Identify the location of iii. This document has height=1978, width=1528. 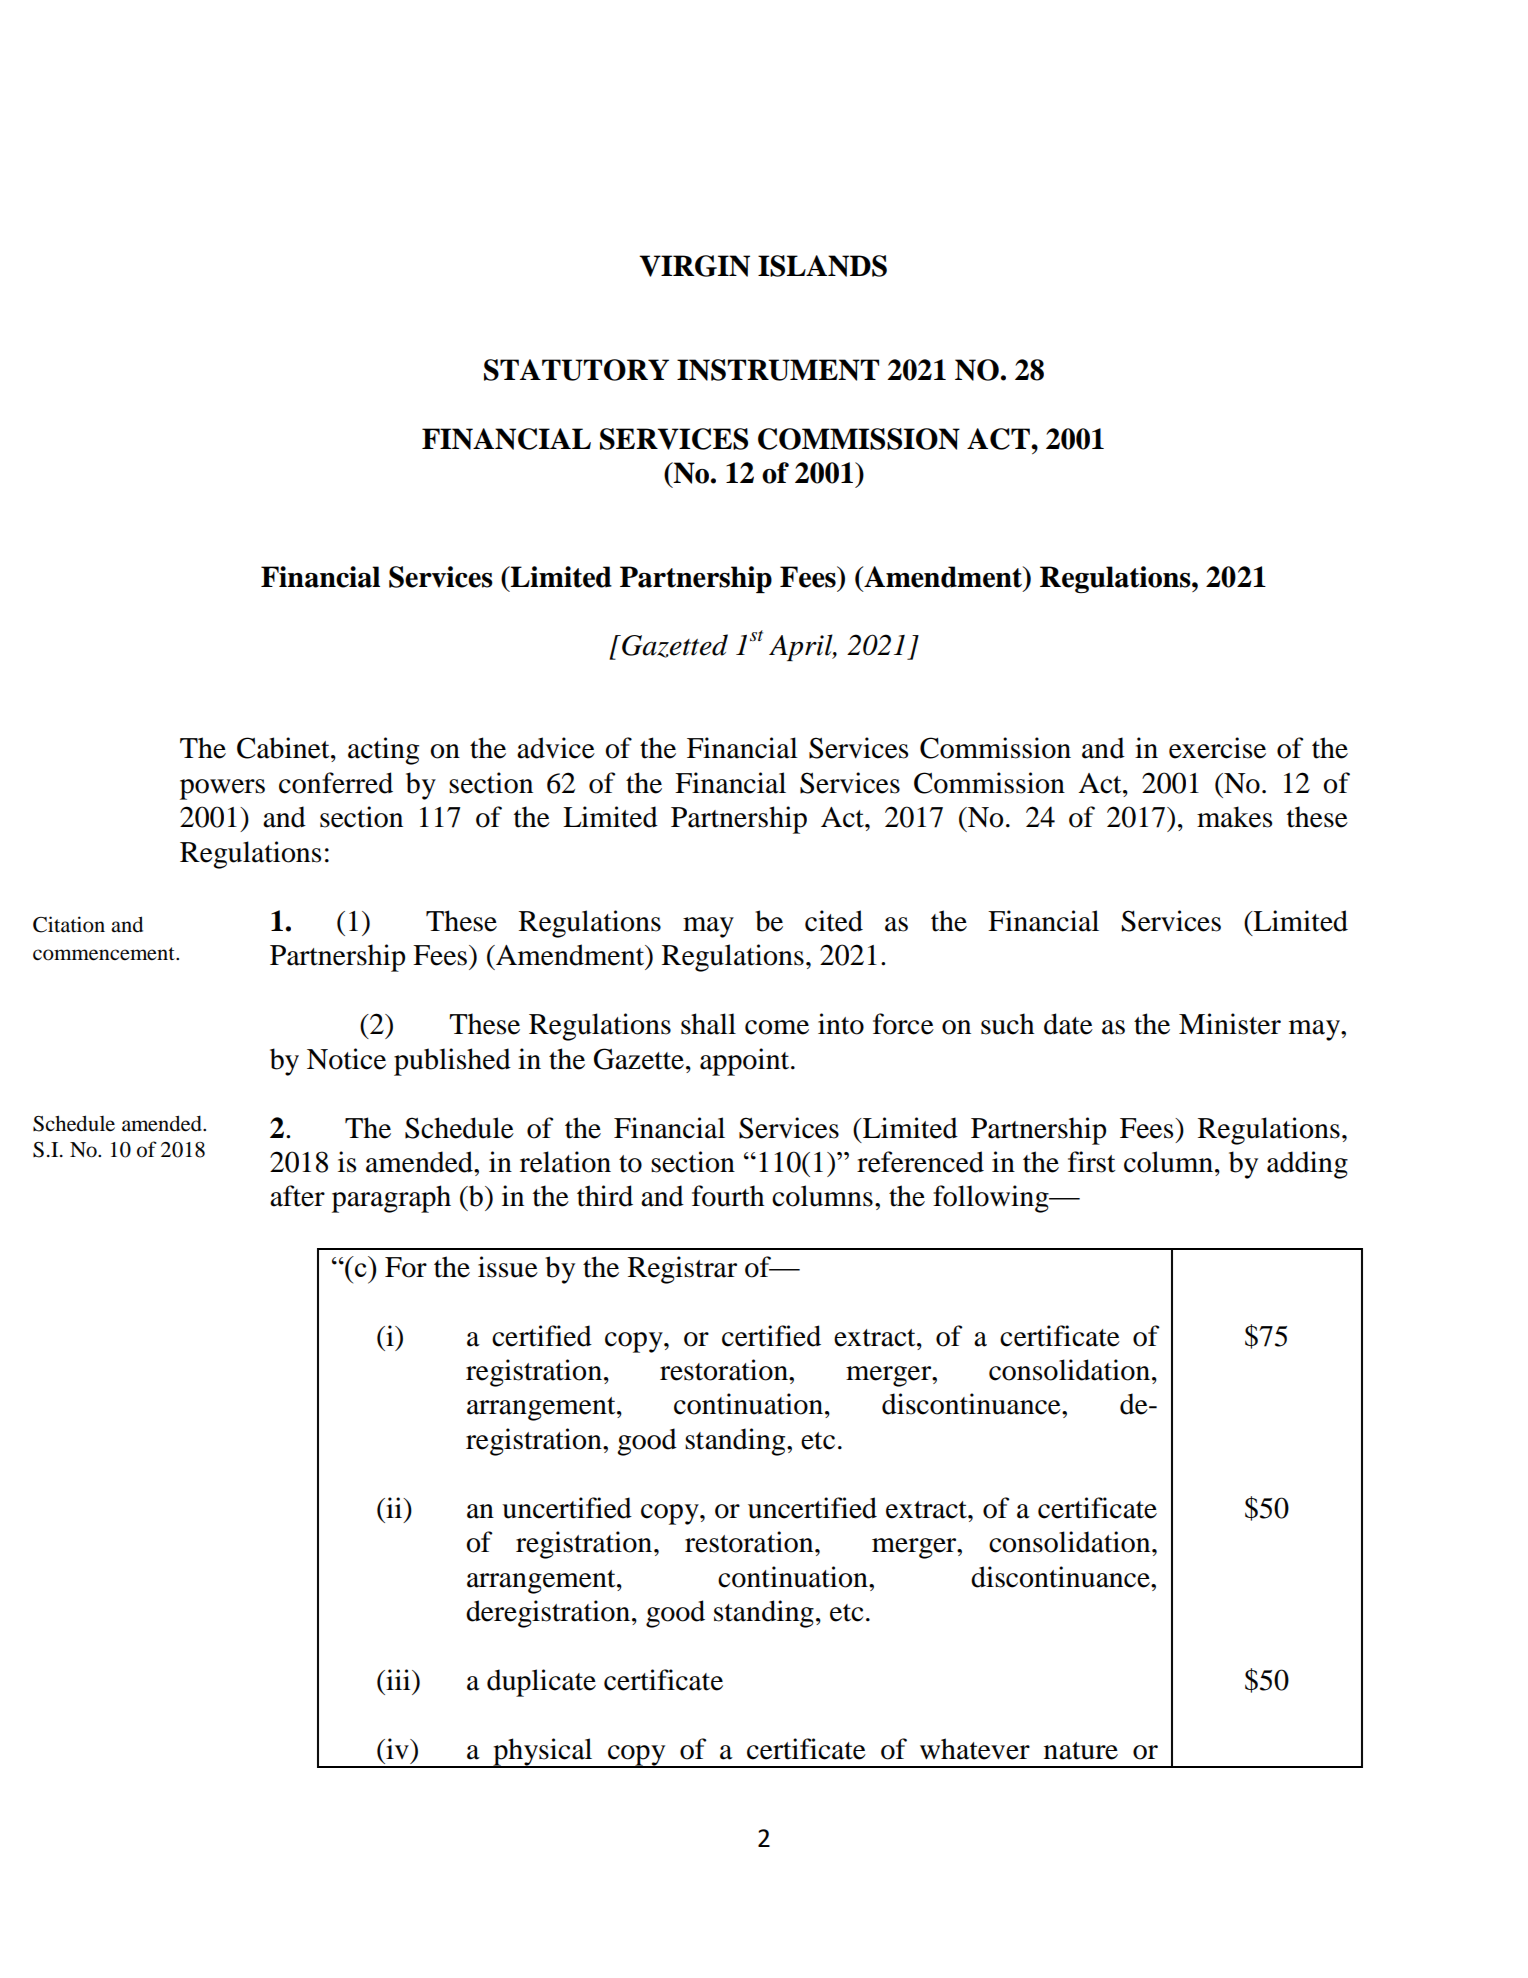
(398, 1679).
